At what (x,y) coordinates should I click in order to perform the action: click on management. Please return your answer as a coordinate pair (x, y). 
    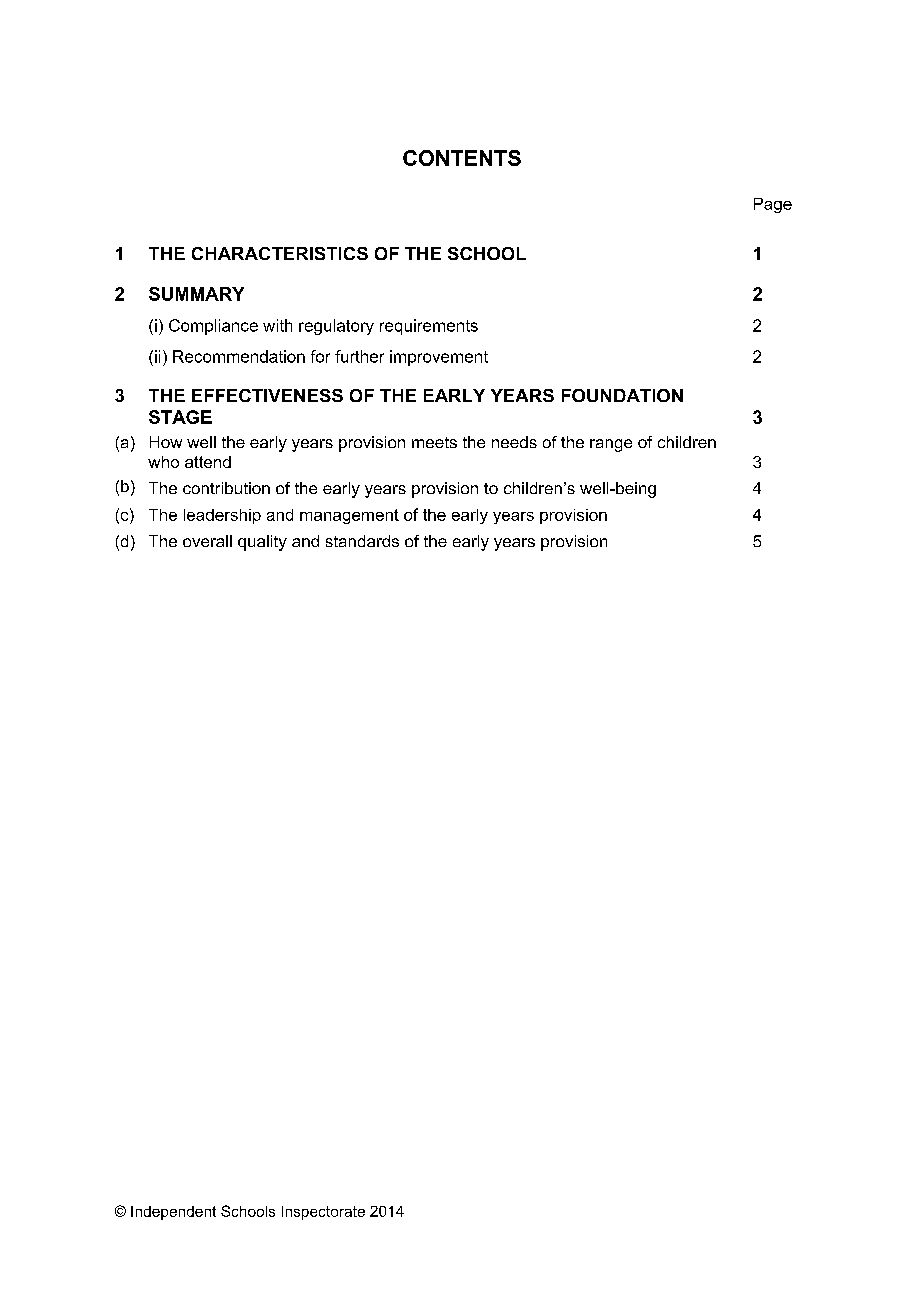
    Looking at the image, I should click on (349, 516).
